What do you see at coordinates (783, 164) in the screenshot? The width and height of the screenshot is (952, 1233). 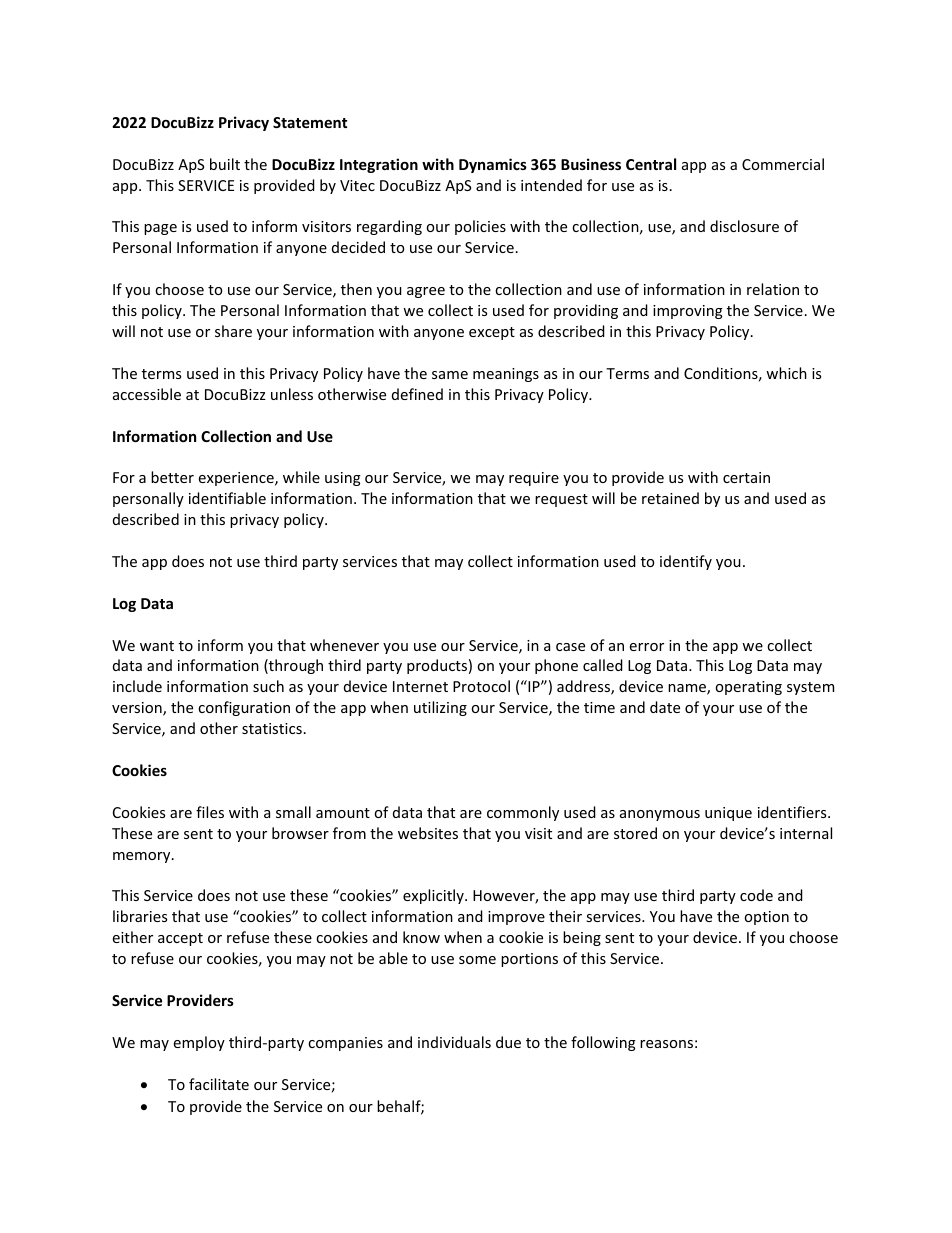 I see `Commercial` at bounding box center [783, 164].
